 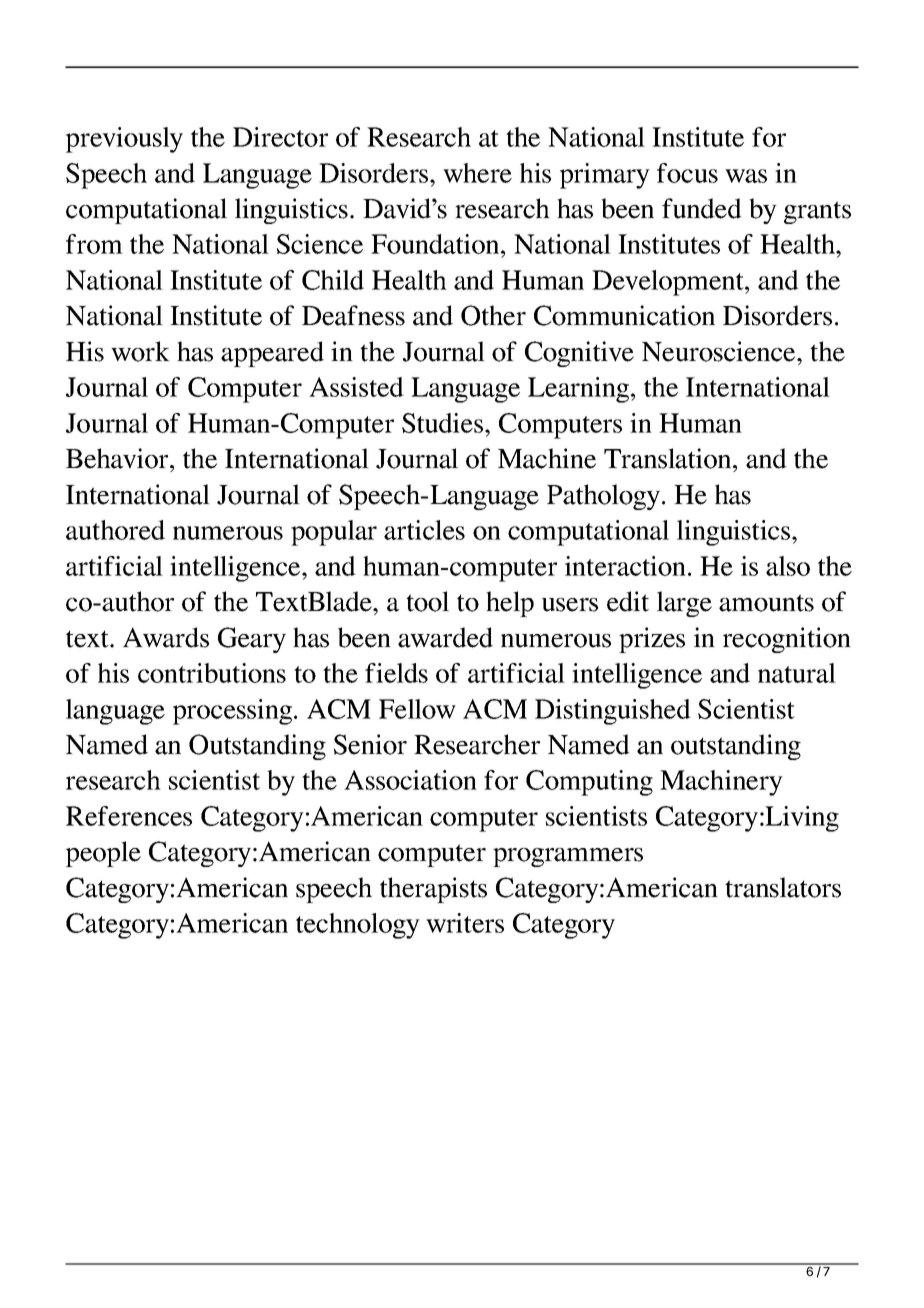 What do you see at coordinates (424, 530) in the screenshot?
I see `articles` at bounding box center [424, 530].
